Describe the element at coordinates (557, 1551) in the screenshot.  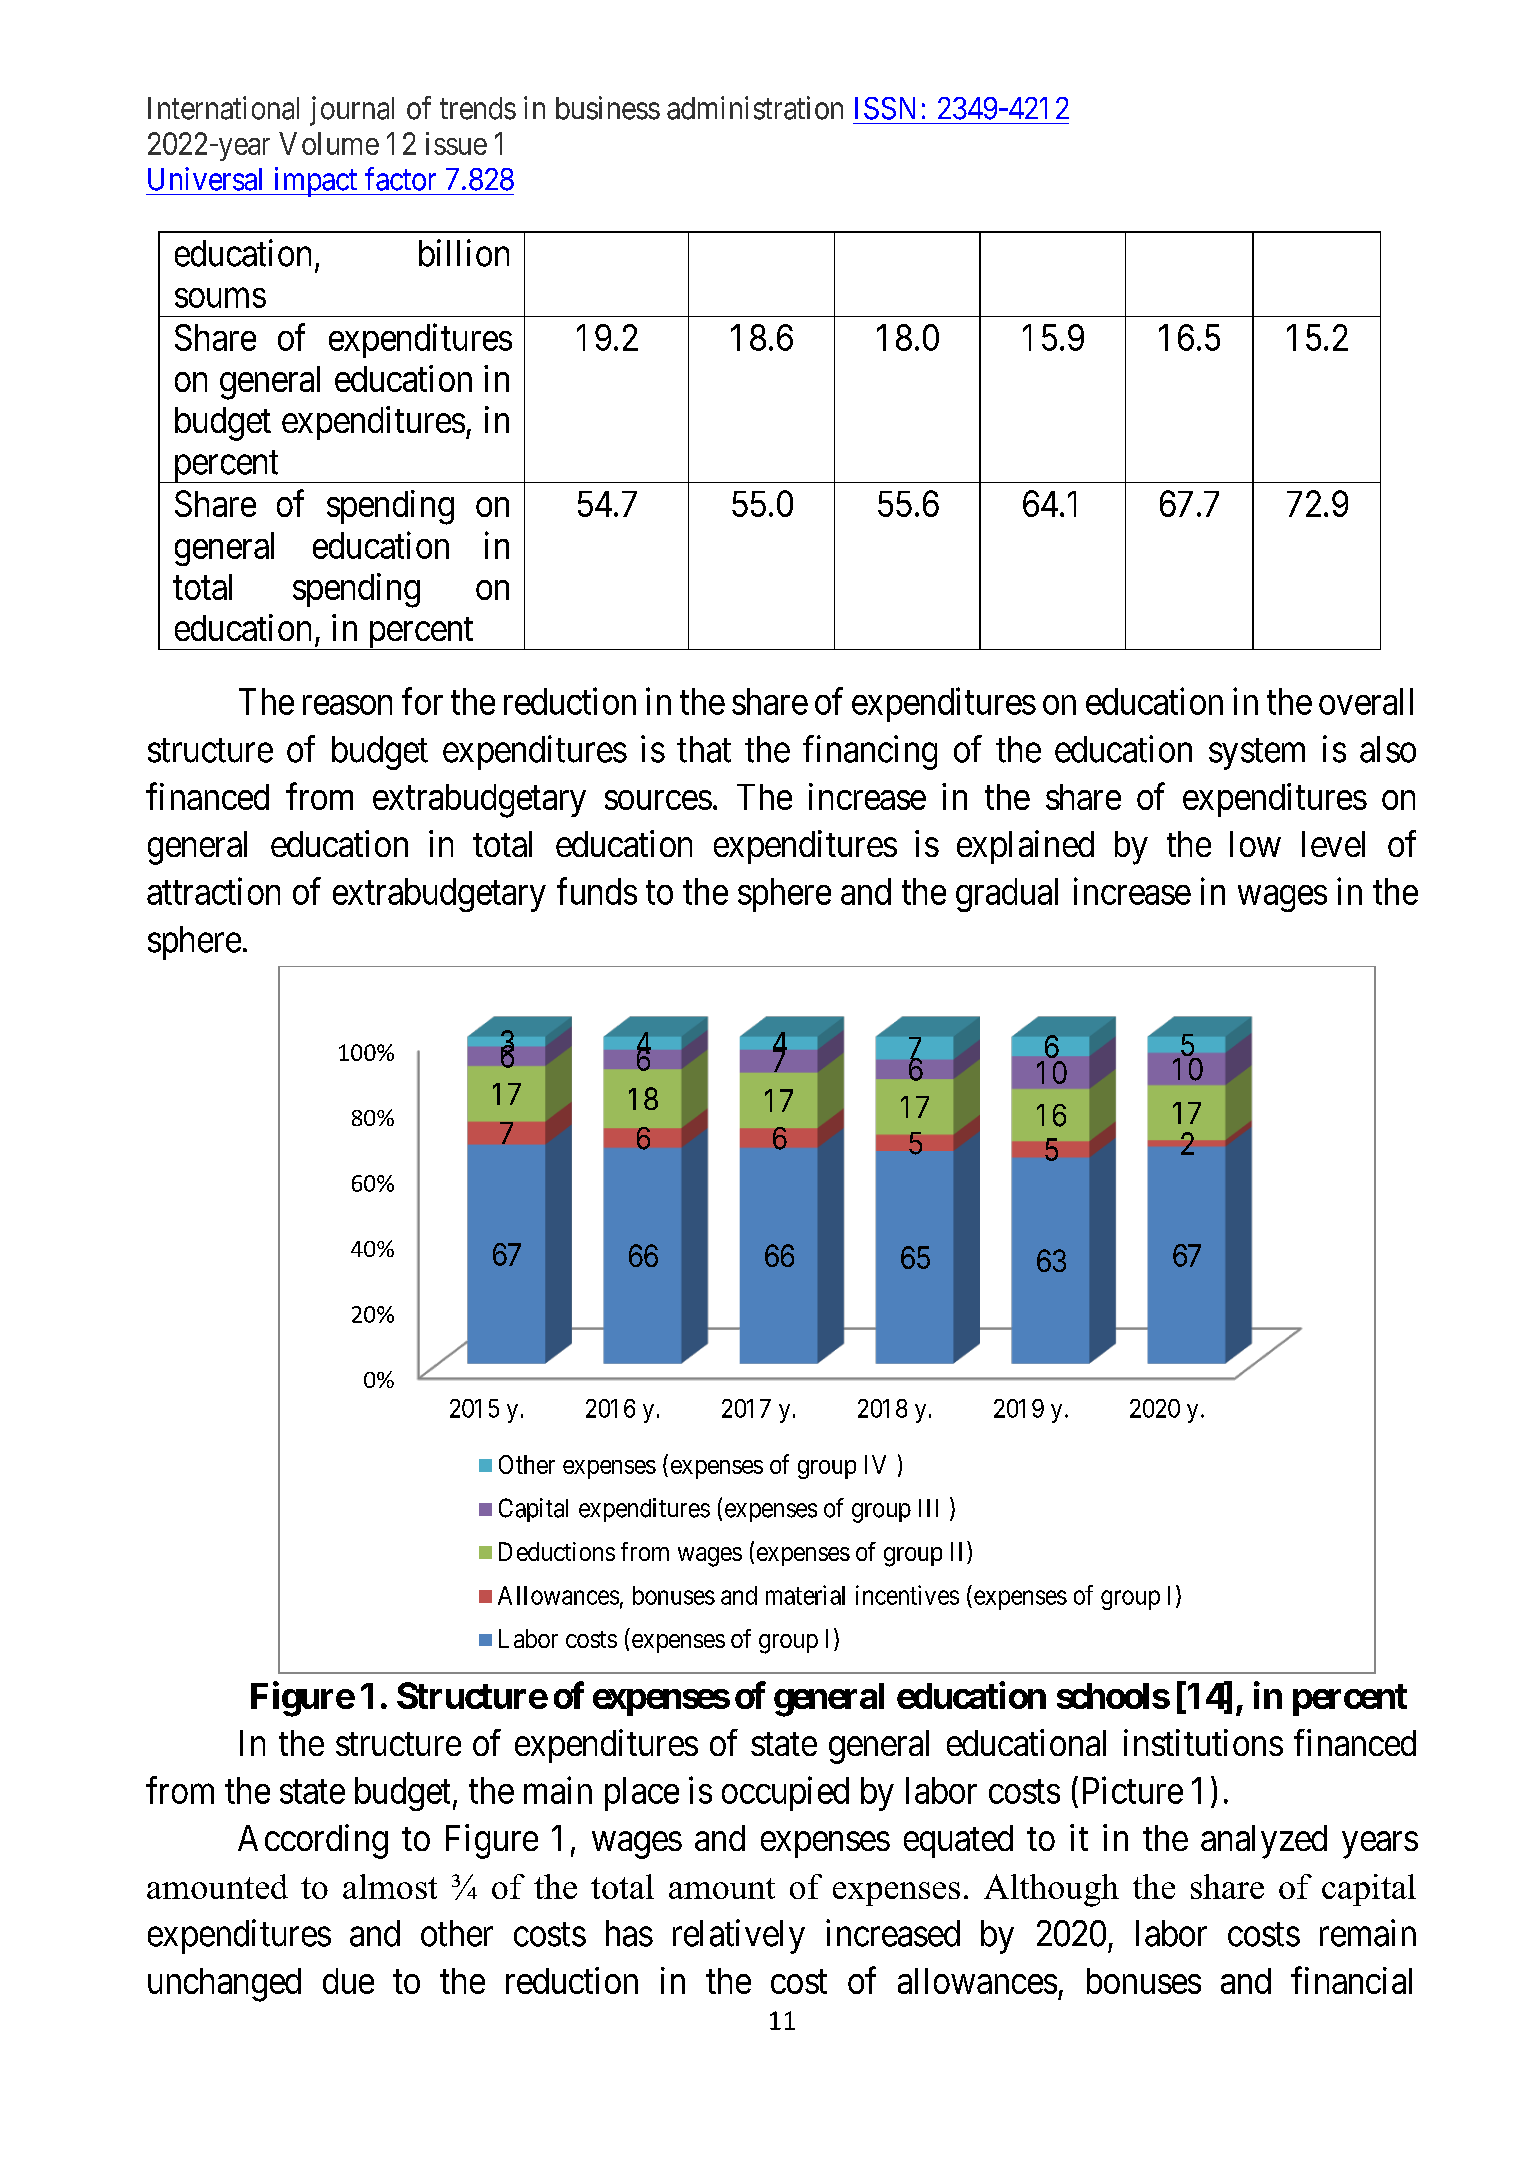
I see `Deductions` at that location.
